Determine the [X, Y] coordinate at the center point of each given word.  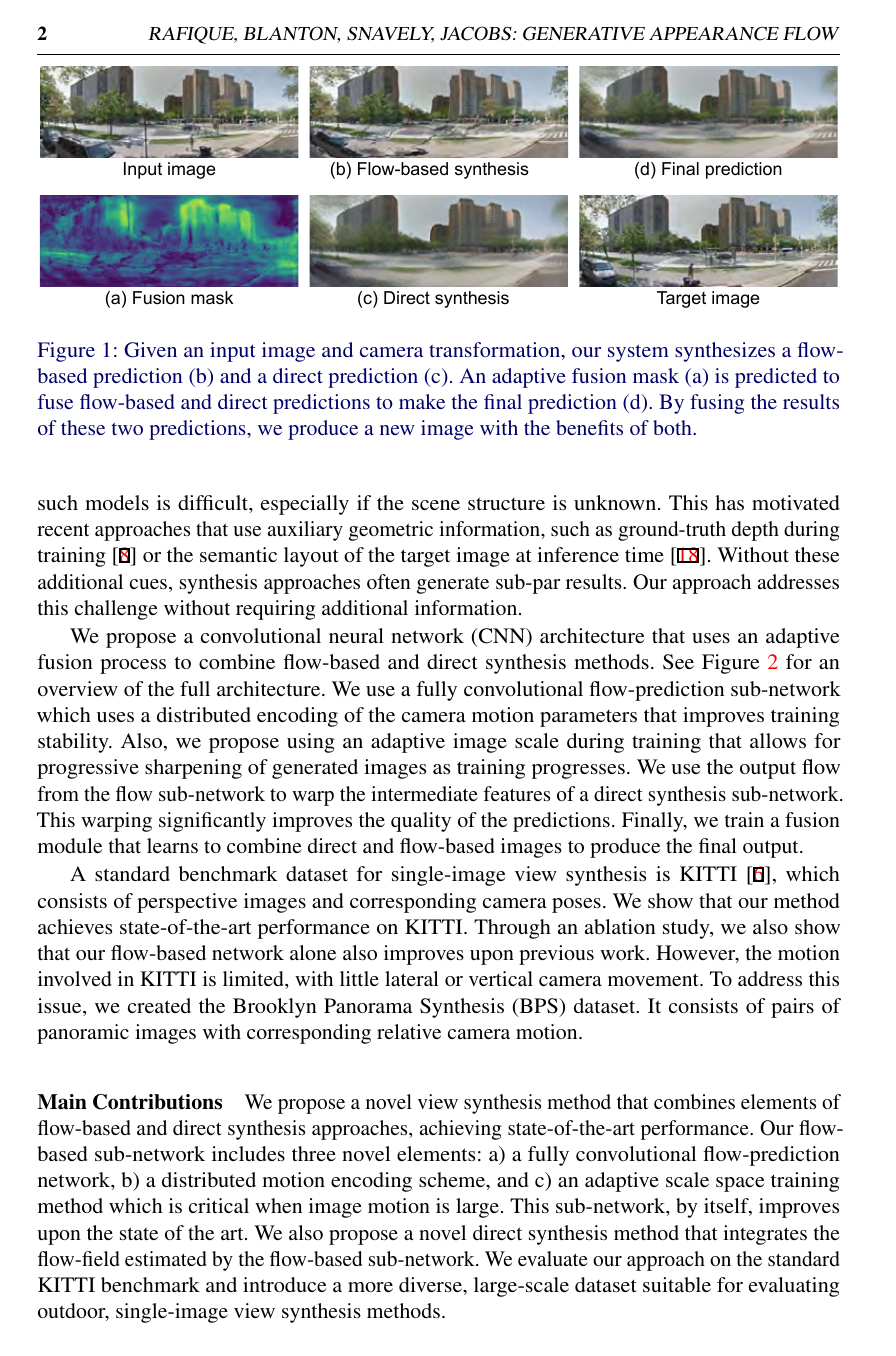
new [397, 430]
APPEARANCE [714, 33]
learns [172, 845]
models [117, 502]
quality [421, 822]
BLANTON [291, 34]
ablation [620, 926]
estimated [166, 1258]
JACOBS [477, 33]
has [729, 502]
